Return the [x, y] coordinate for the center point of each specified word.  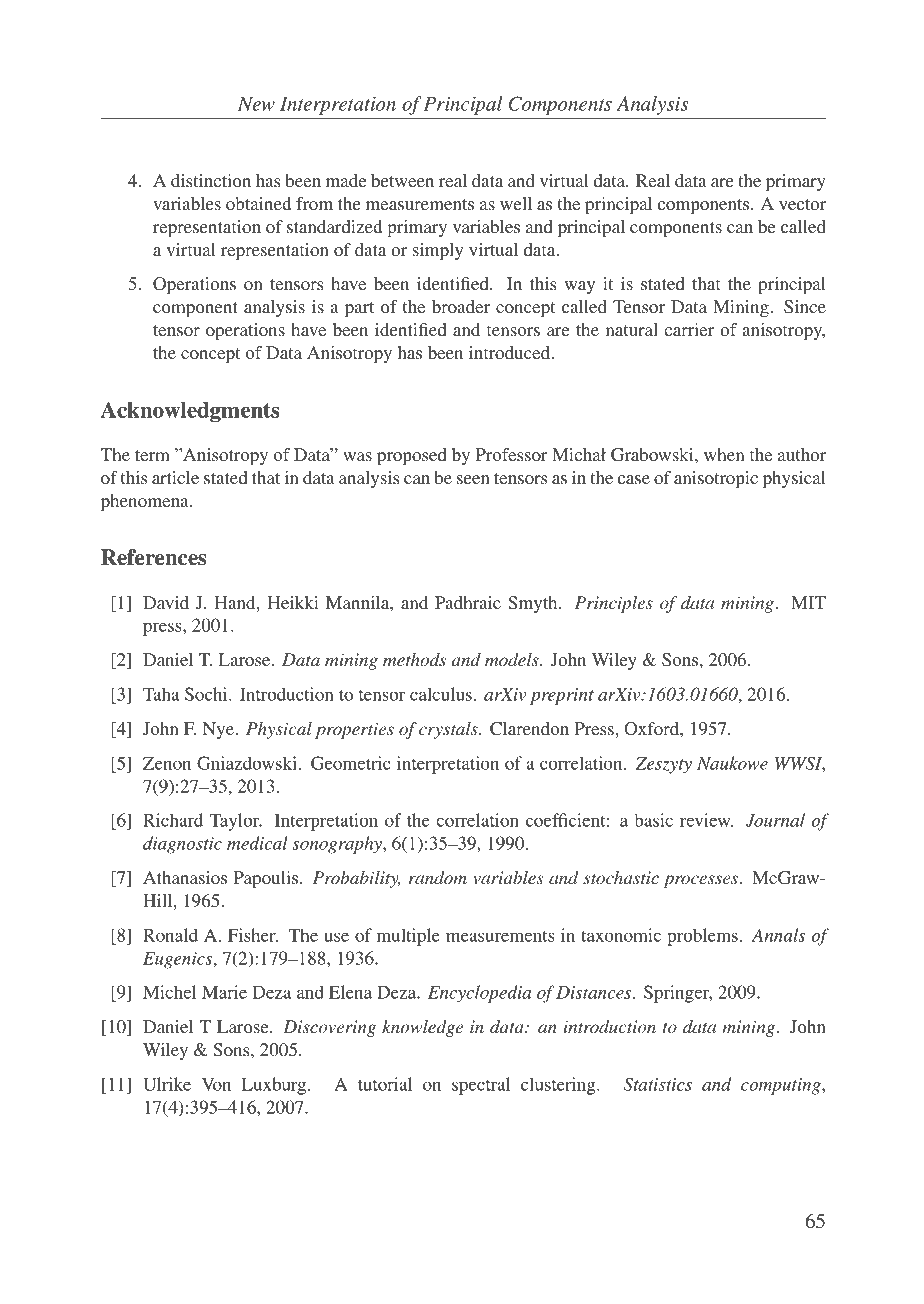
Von [216, 1084]
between [402, 180]
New [256, 104]
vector [802, 204]
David [166, 602]
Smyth [534, 604]
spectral [481, 1086]
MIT [808, 602]
